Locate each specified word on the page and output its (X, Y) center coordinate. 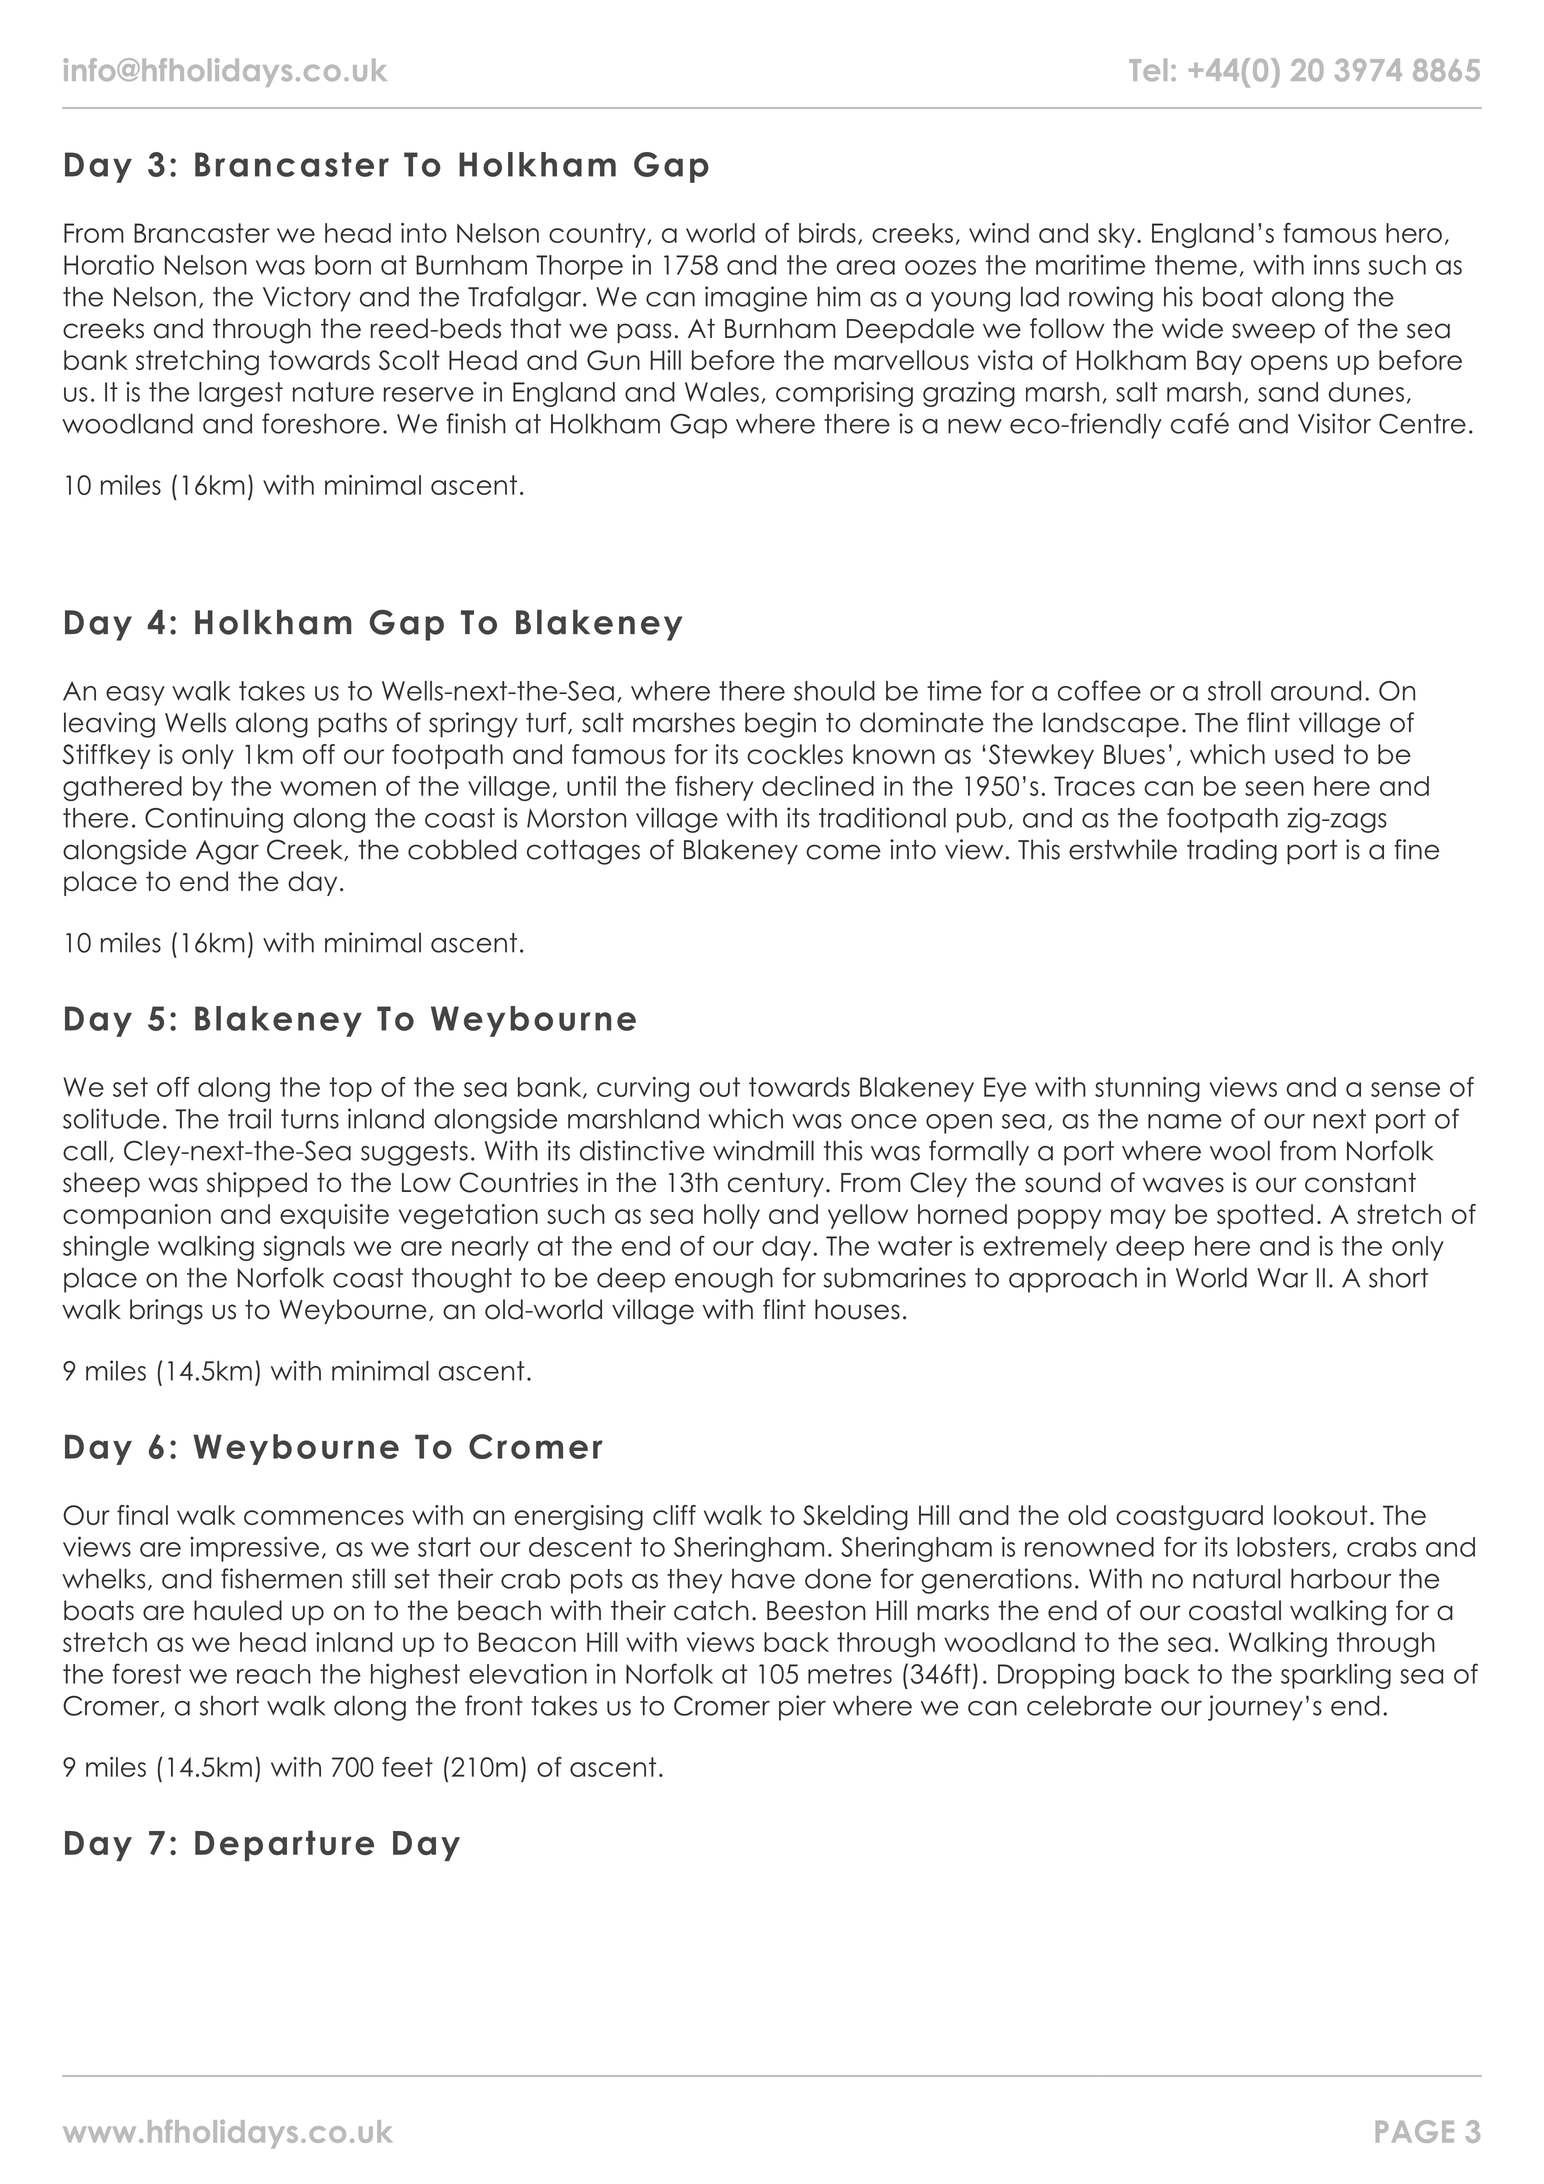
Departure (284, 1845)
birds (827, 233)
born (343, 265)
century (776, 1184)
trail (249, 1118)
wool (1240, 1150)
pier (802, 1708)
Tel (1148, 70)
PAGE (1415, 2131)
